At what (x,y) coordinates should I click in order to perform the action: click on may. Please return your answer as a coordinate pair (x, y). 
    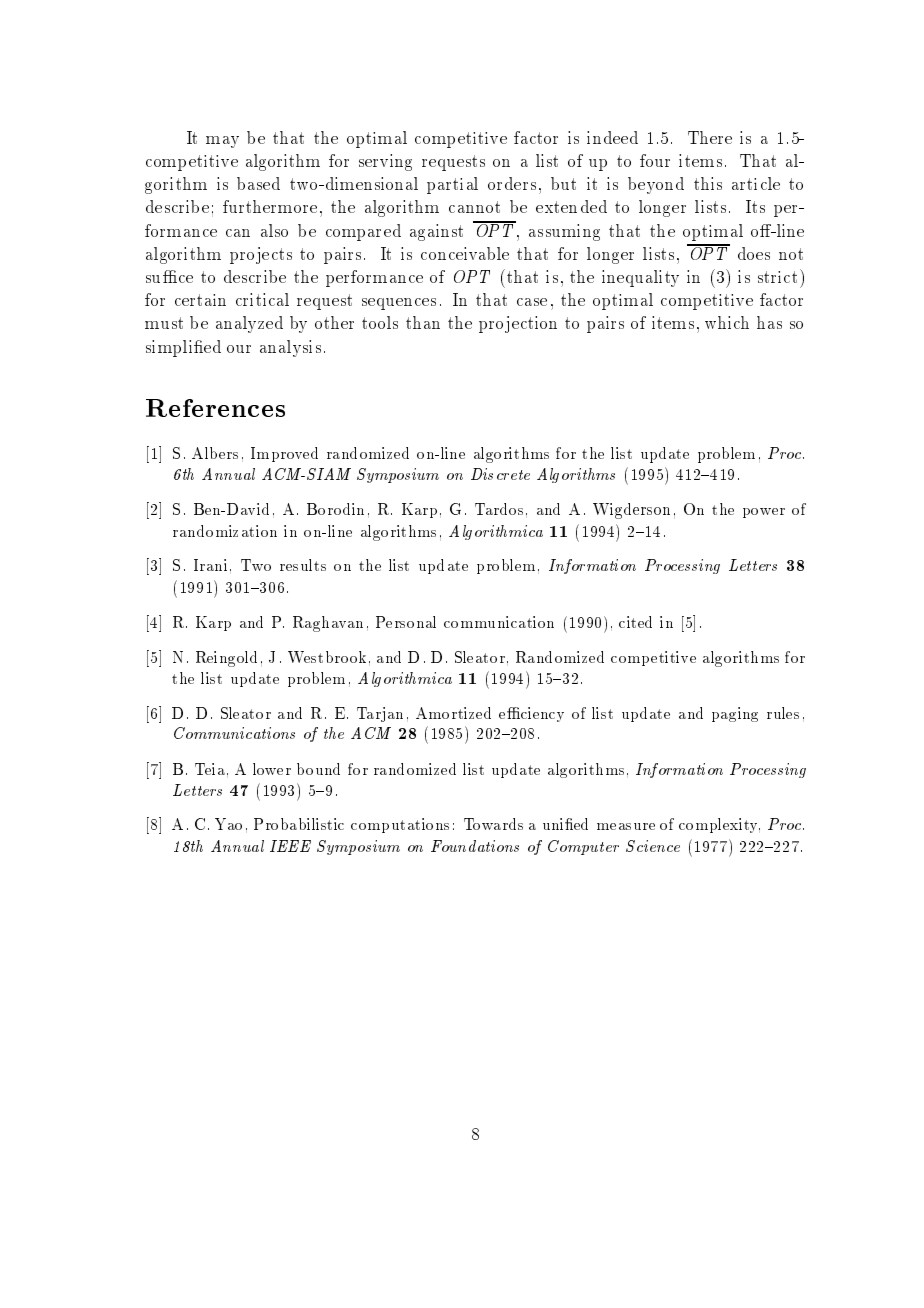
    Looking at the image, I should click on (222, 142).
